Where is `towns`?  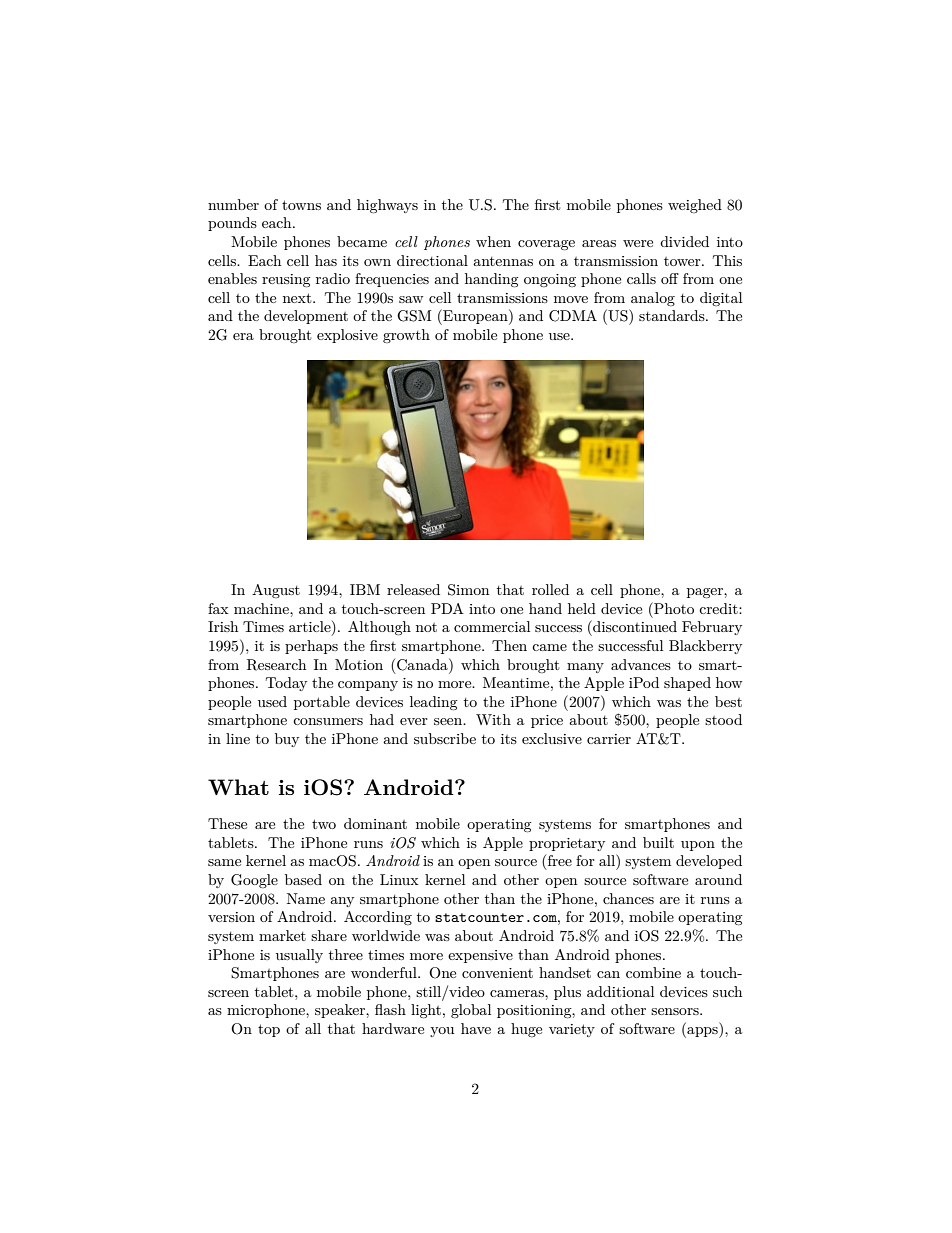 towns is located at coordinates (301, 205).
